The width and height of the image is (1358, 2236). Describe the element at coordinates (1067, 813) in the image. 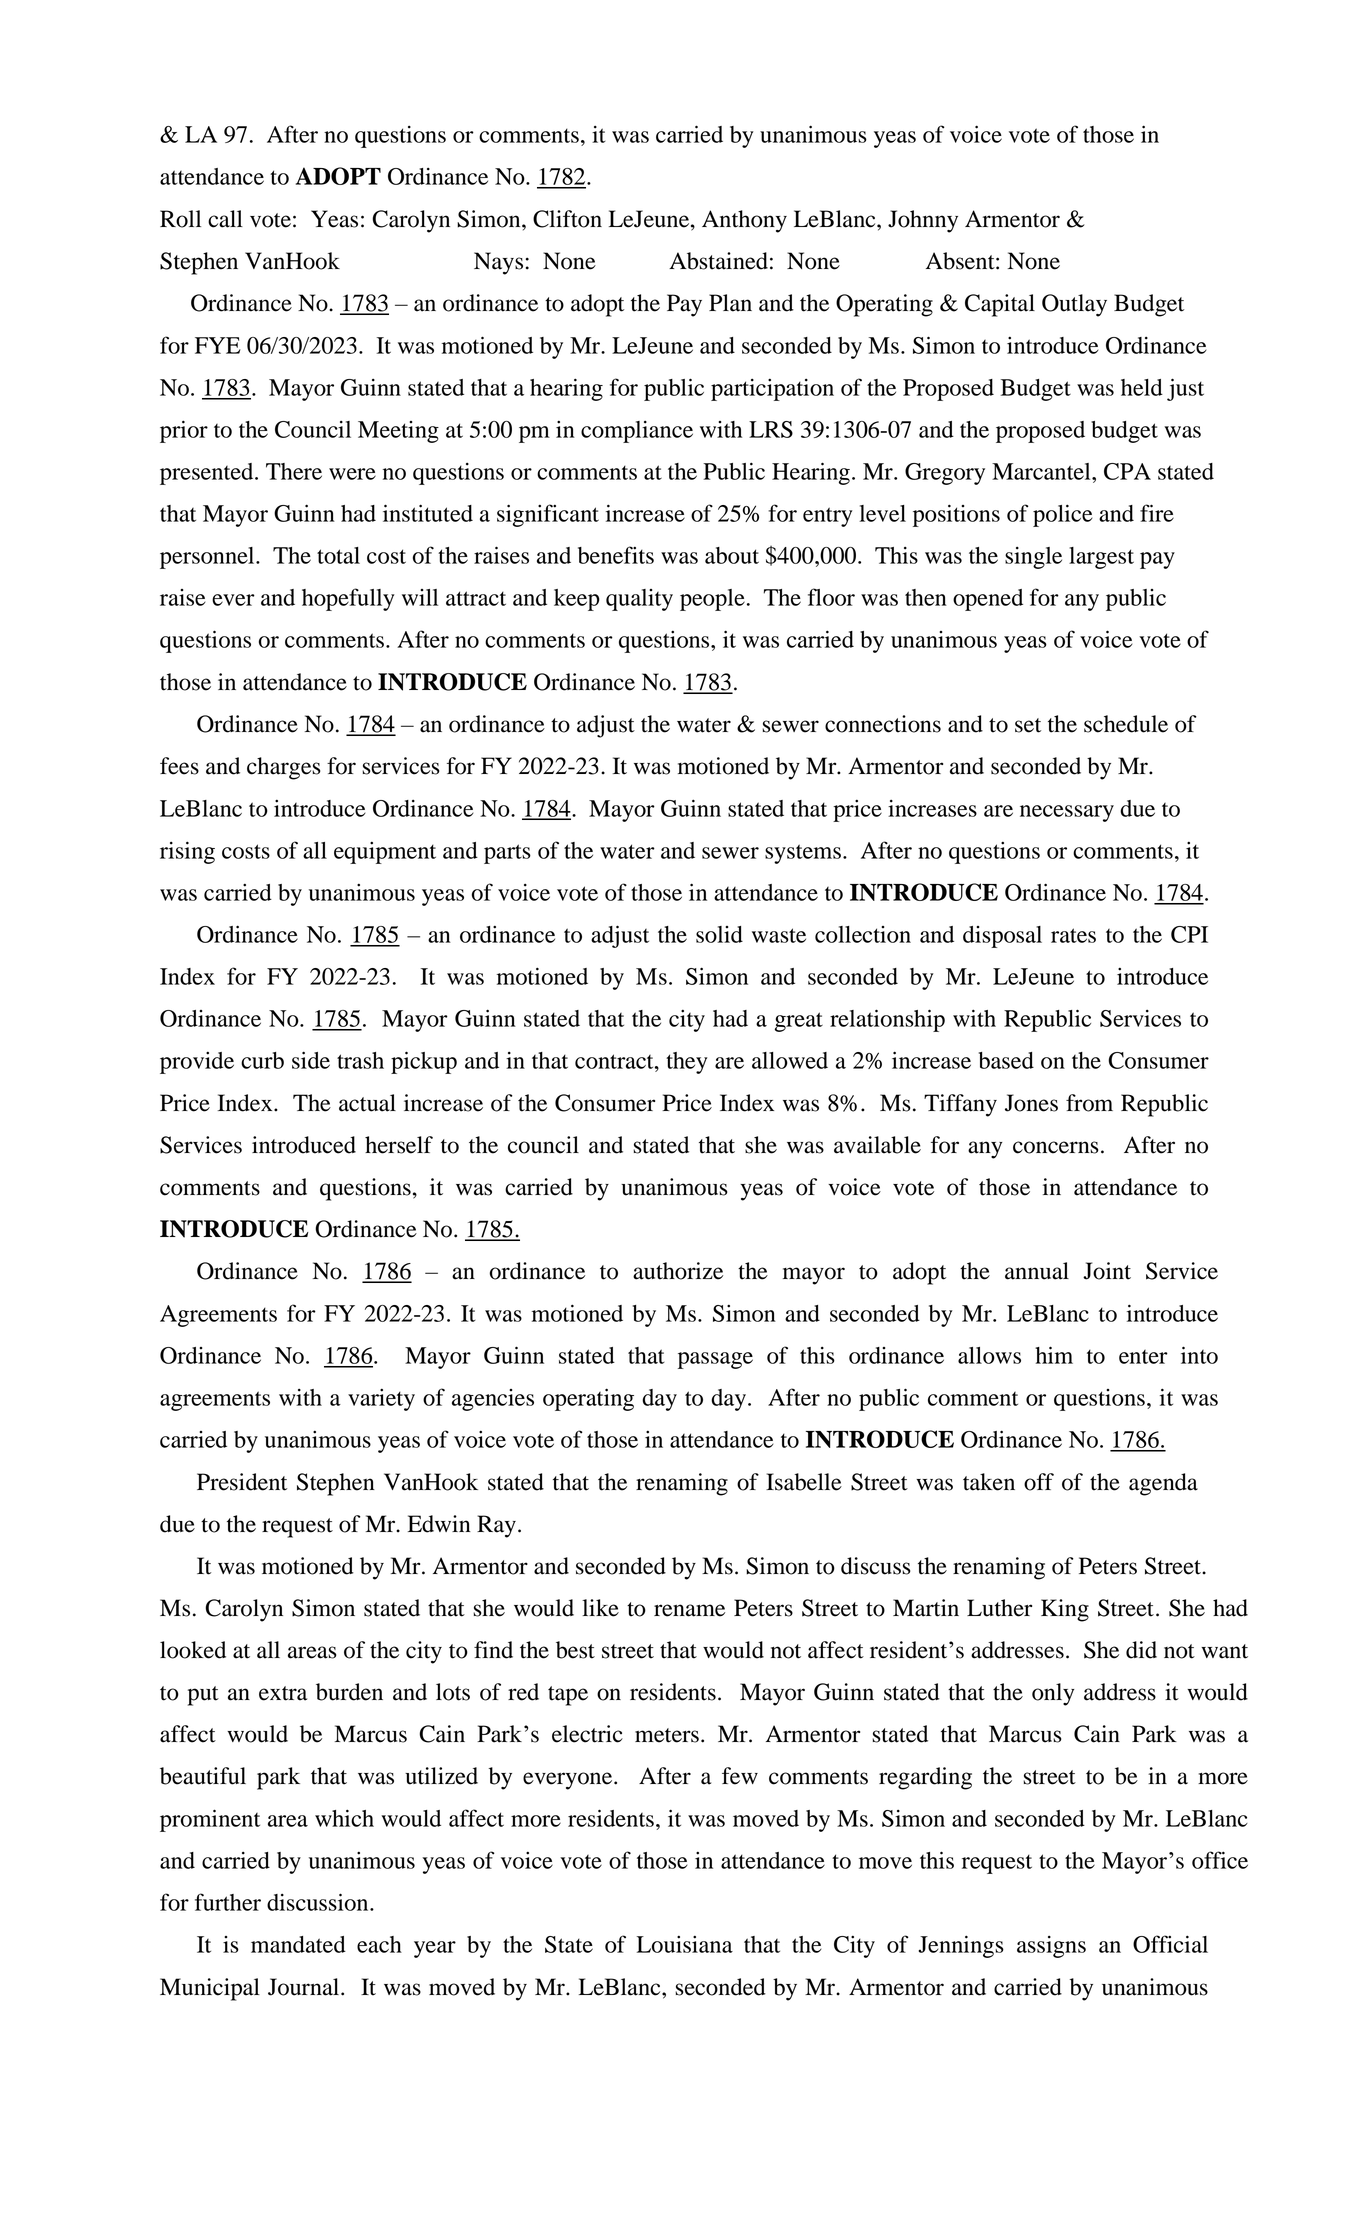

I see `necessary` at that location.
